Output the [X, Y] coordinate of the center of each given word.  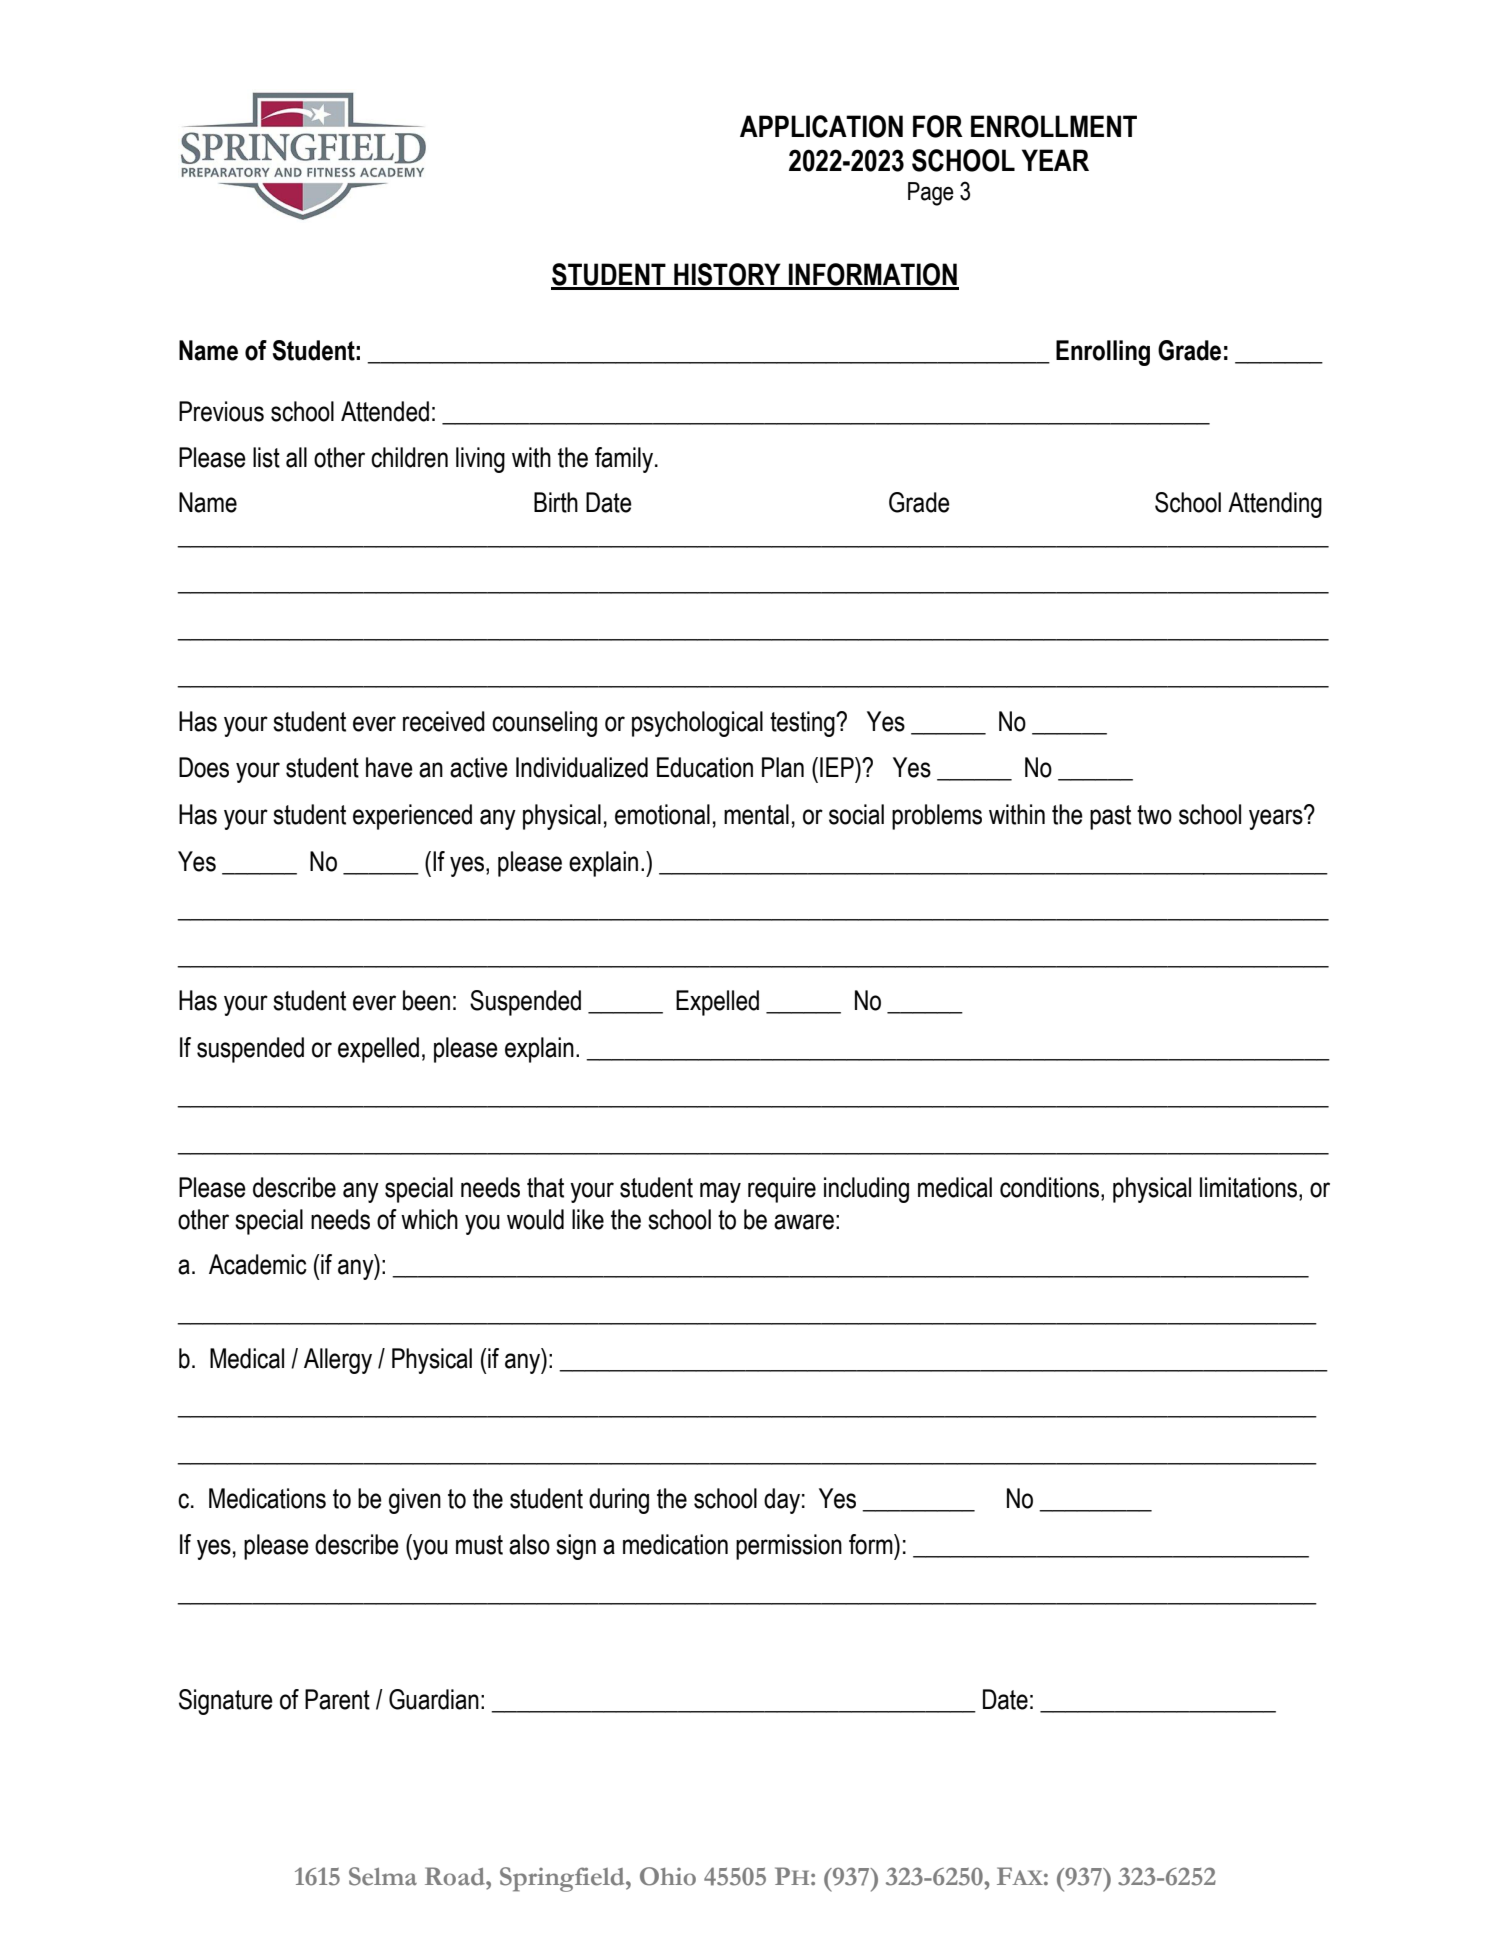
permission [789, 1547]
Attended [385, 411]
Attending [1275, 505]
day [782, 1501]
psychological [697, 724]
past [1110, 817]
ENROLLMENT [1054, 126]
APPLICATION [821, 126]
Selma [383, 1876]
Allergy [338, 1361]
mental [756, 814]
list [266, 457]
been [426, 1000]
